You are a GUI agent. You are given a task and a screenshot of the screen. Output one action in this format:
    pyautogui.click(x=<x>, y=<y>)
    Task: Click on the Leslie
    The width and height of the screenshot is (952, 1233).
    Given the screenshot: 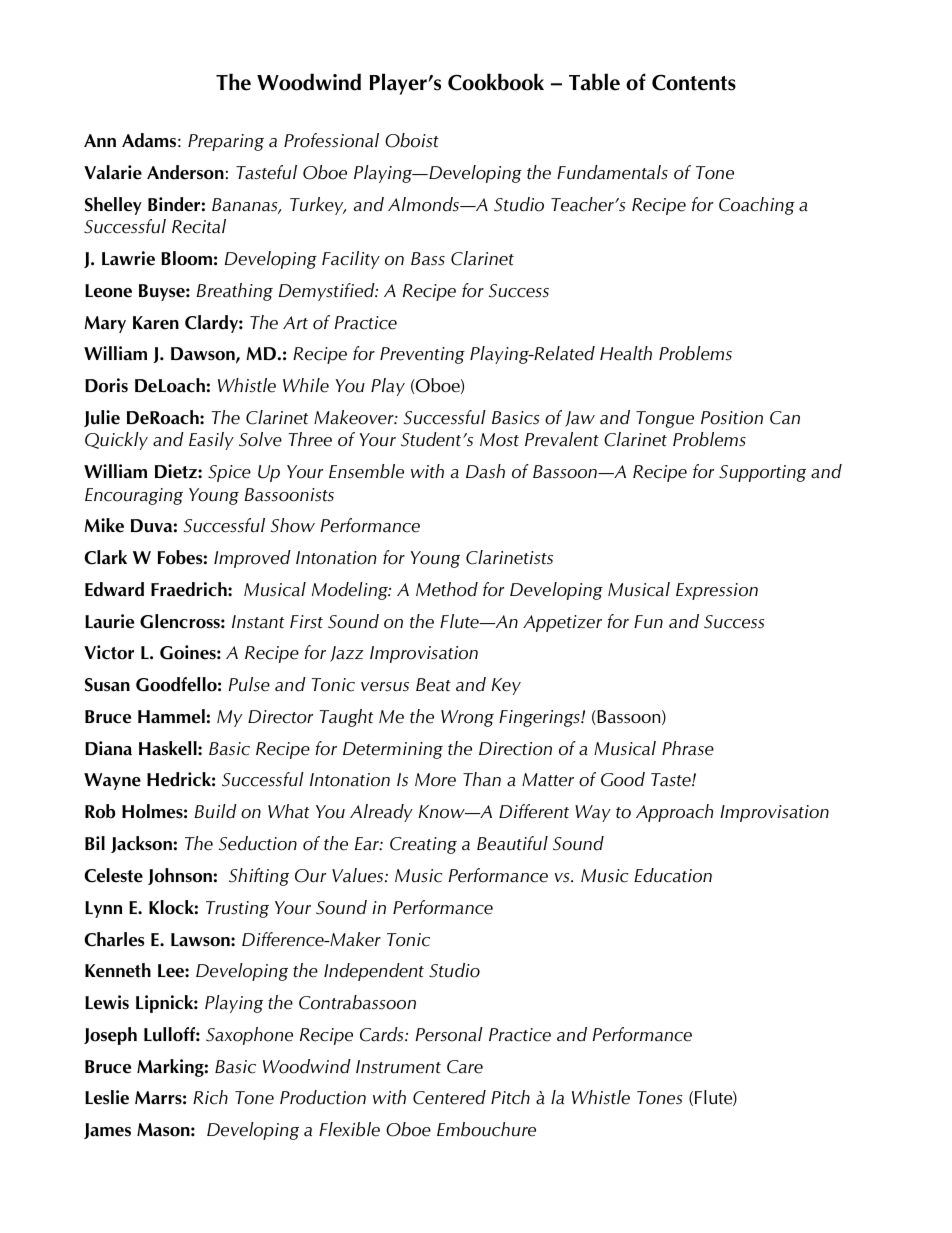 What is the action you would take?
    pyautogui.click(x=107, y=1097)
